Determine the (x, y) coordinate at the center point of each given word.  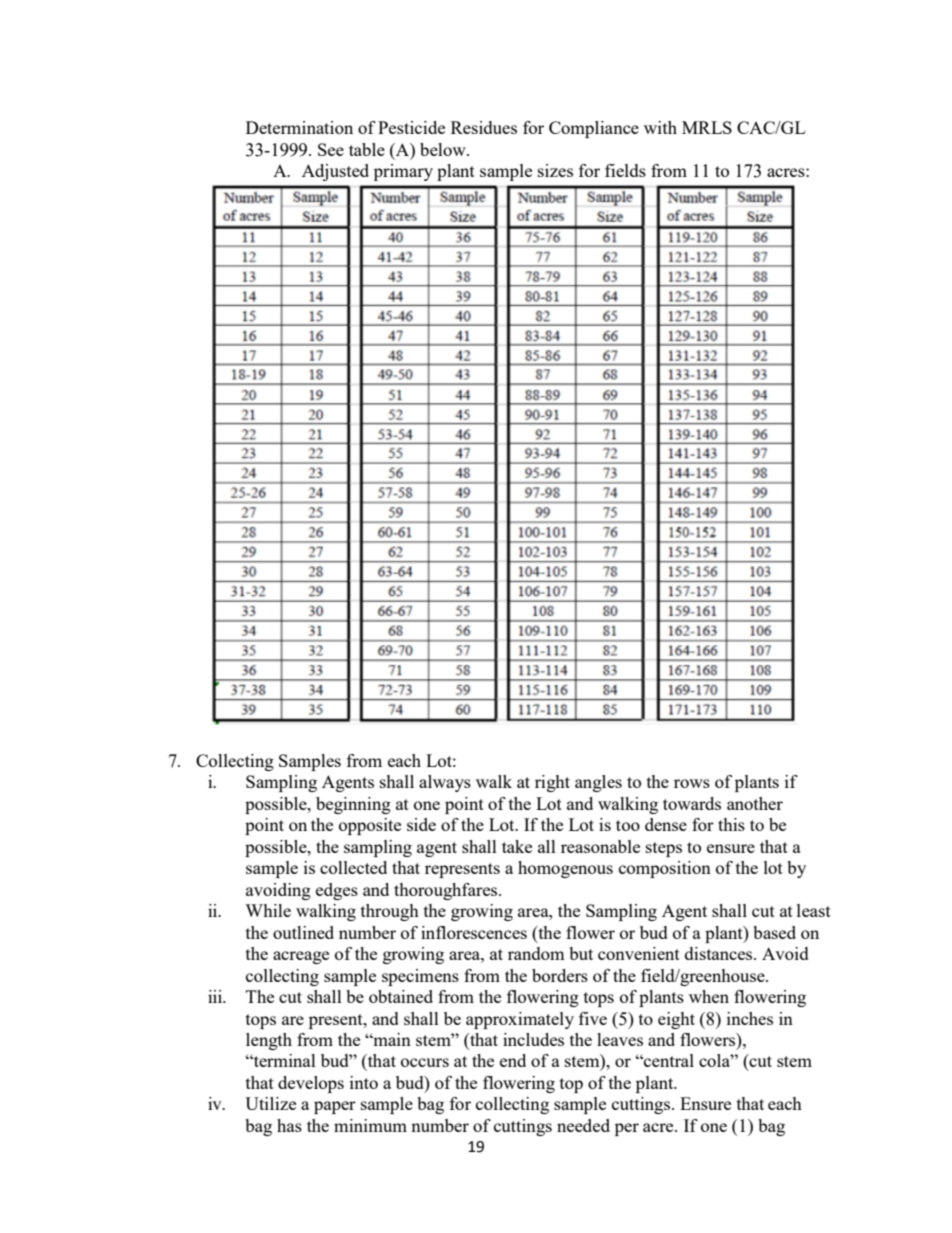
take (517, 846)
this (731, 824)
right (552, 783)
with (660, 127)
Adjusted (335, 172)
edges (337, 891)
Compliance (594, 129)
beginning (353, 805)
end (513, 1060)
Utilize (270, 1103)
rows (692, 783)
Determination (299, 127)
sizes (555, 170)
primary (403, 172)
